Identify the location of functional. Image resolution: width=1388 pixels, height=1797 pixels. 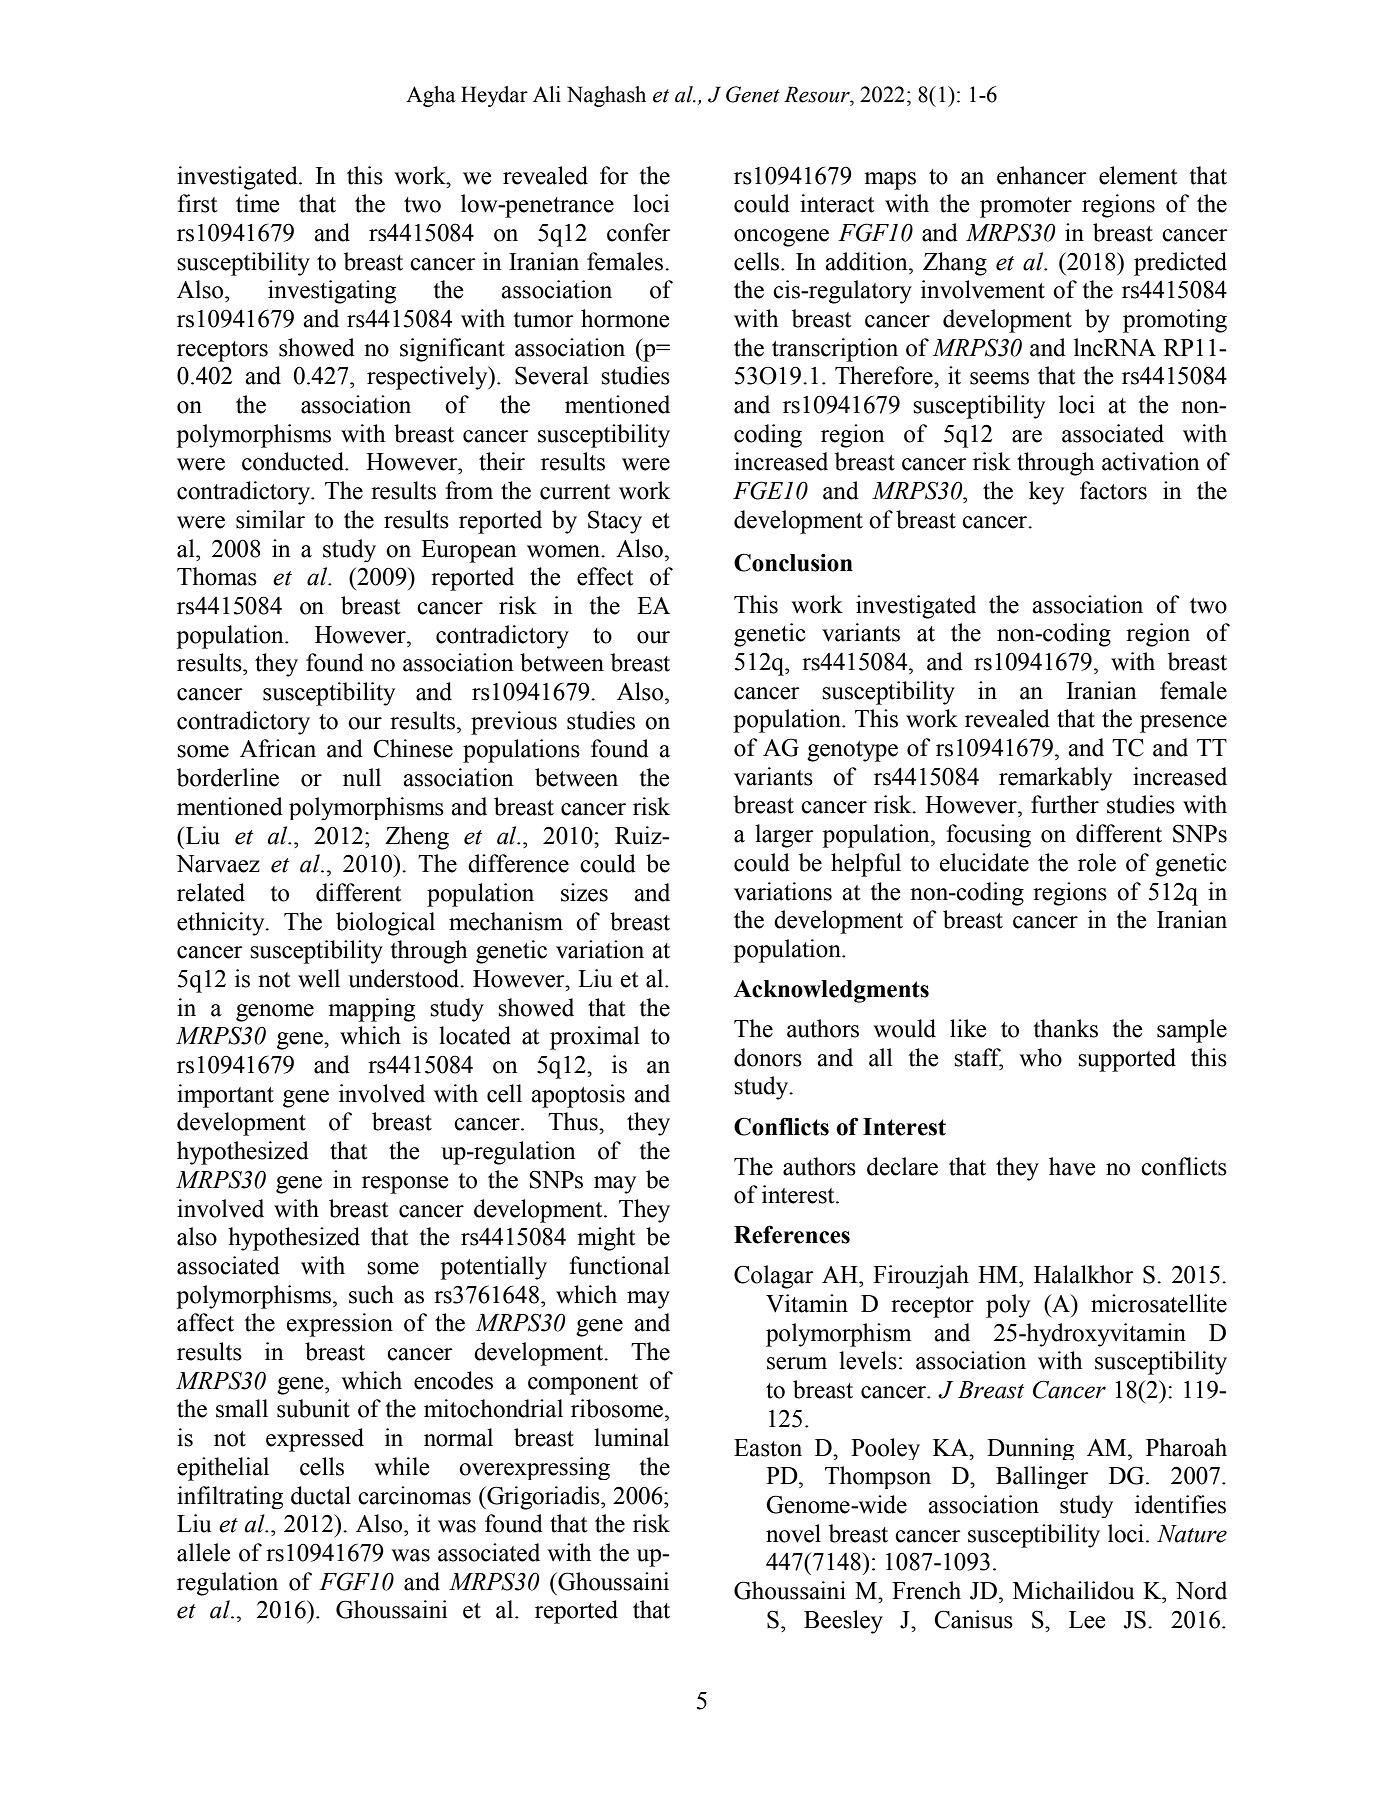
(620, 1265).
